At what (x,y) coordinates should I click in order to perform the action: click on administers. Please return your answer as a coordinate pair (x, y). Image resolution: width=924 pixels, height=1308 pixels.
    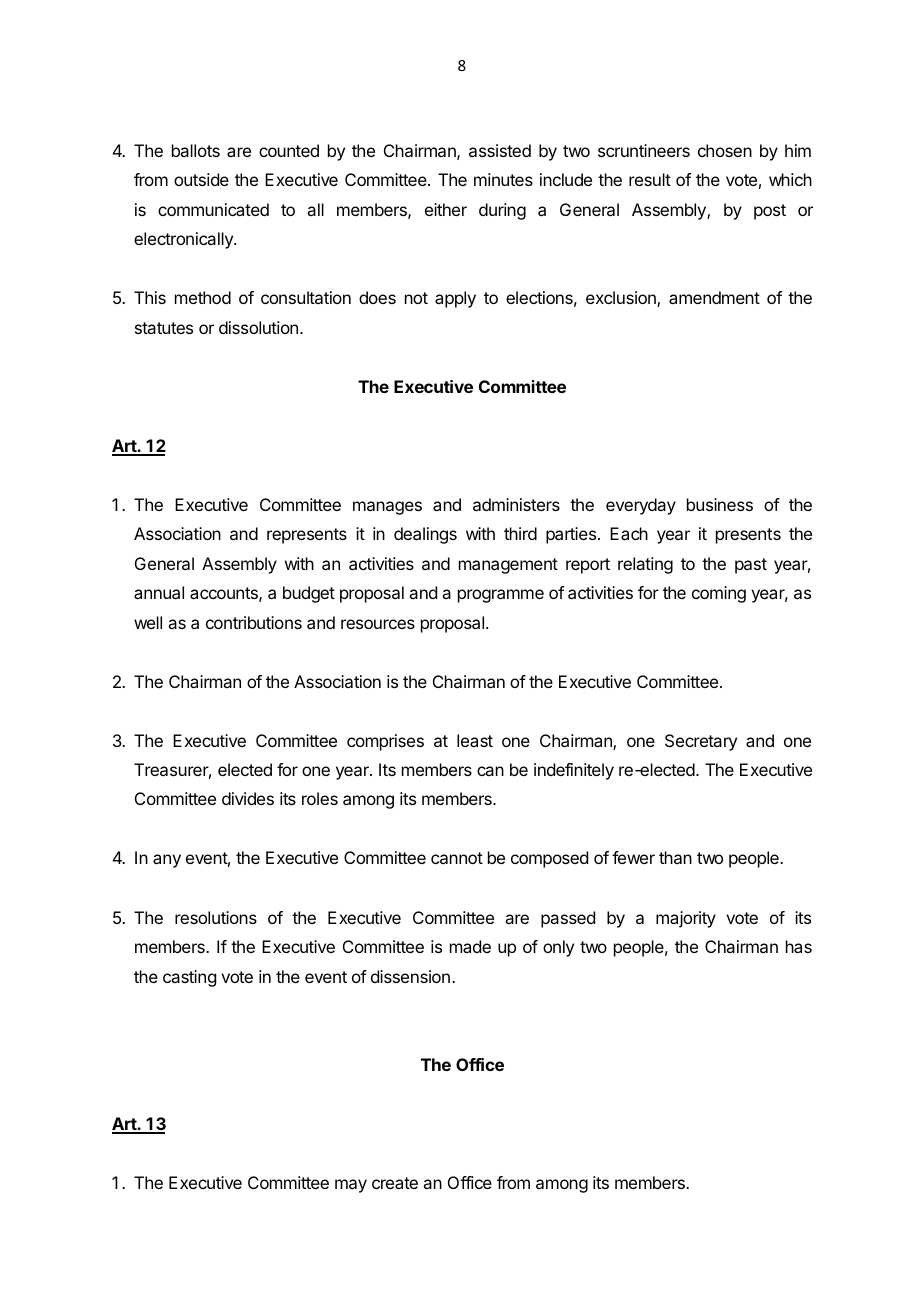
    Looking at the image, I should click on (516, 504).
